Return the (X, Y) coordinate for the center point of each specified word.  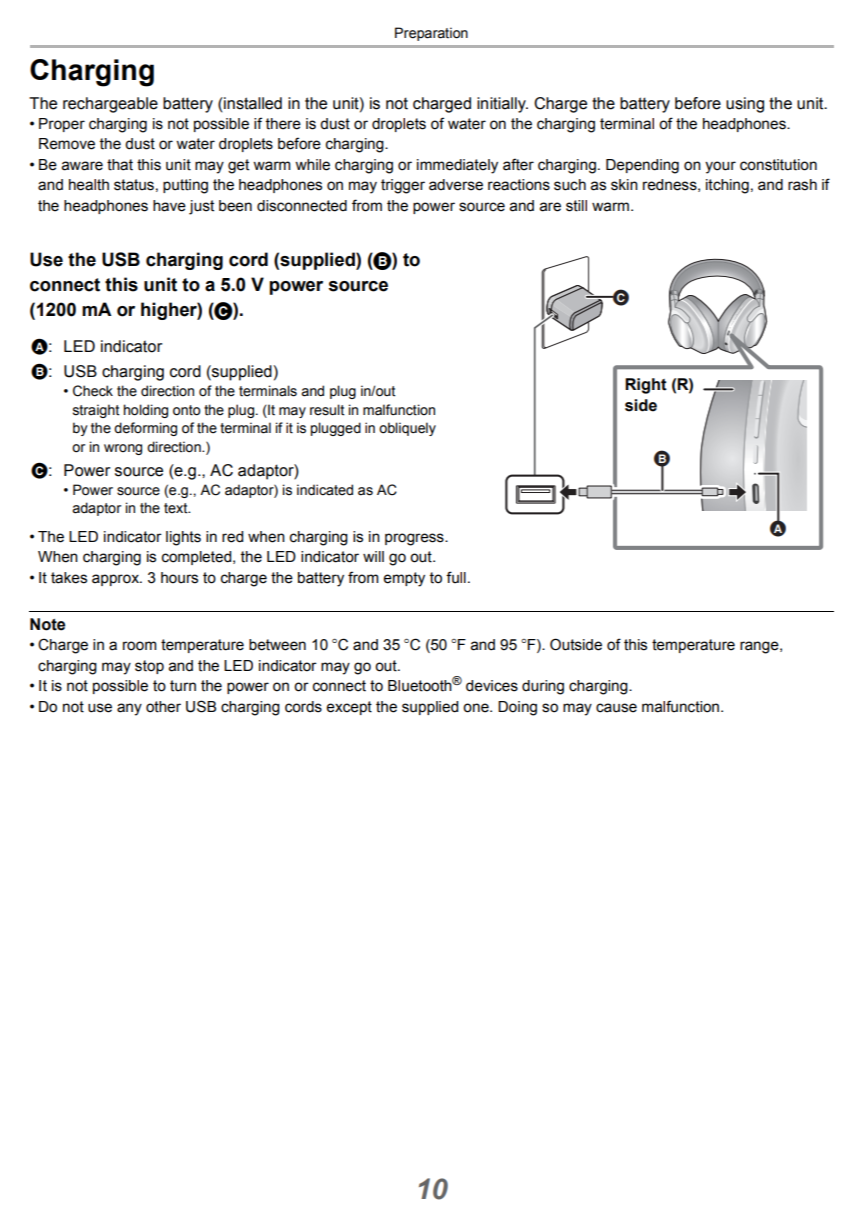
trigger (403, 186)
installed (252, 103)
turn (183, 686)
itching (727, 186)
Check (93, 391)
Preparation (431, 34)
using (745, 105)
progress (415, 539)
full (456, 577)
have (169, 206)
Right (646, 386)
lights (183, 538)
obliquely (407, 429)
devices (492, 686)
